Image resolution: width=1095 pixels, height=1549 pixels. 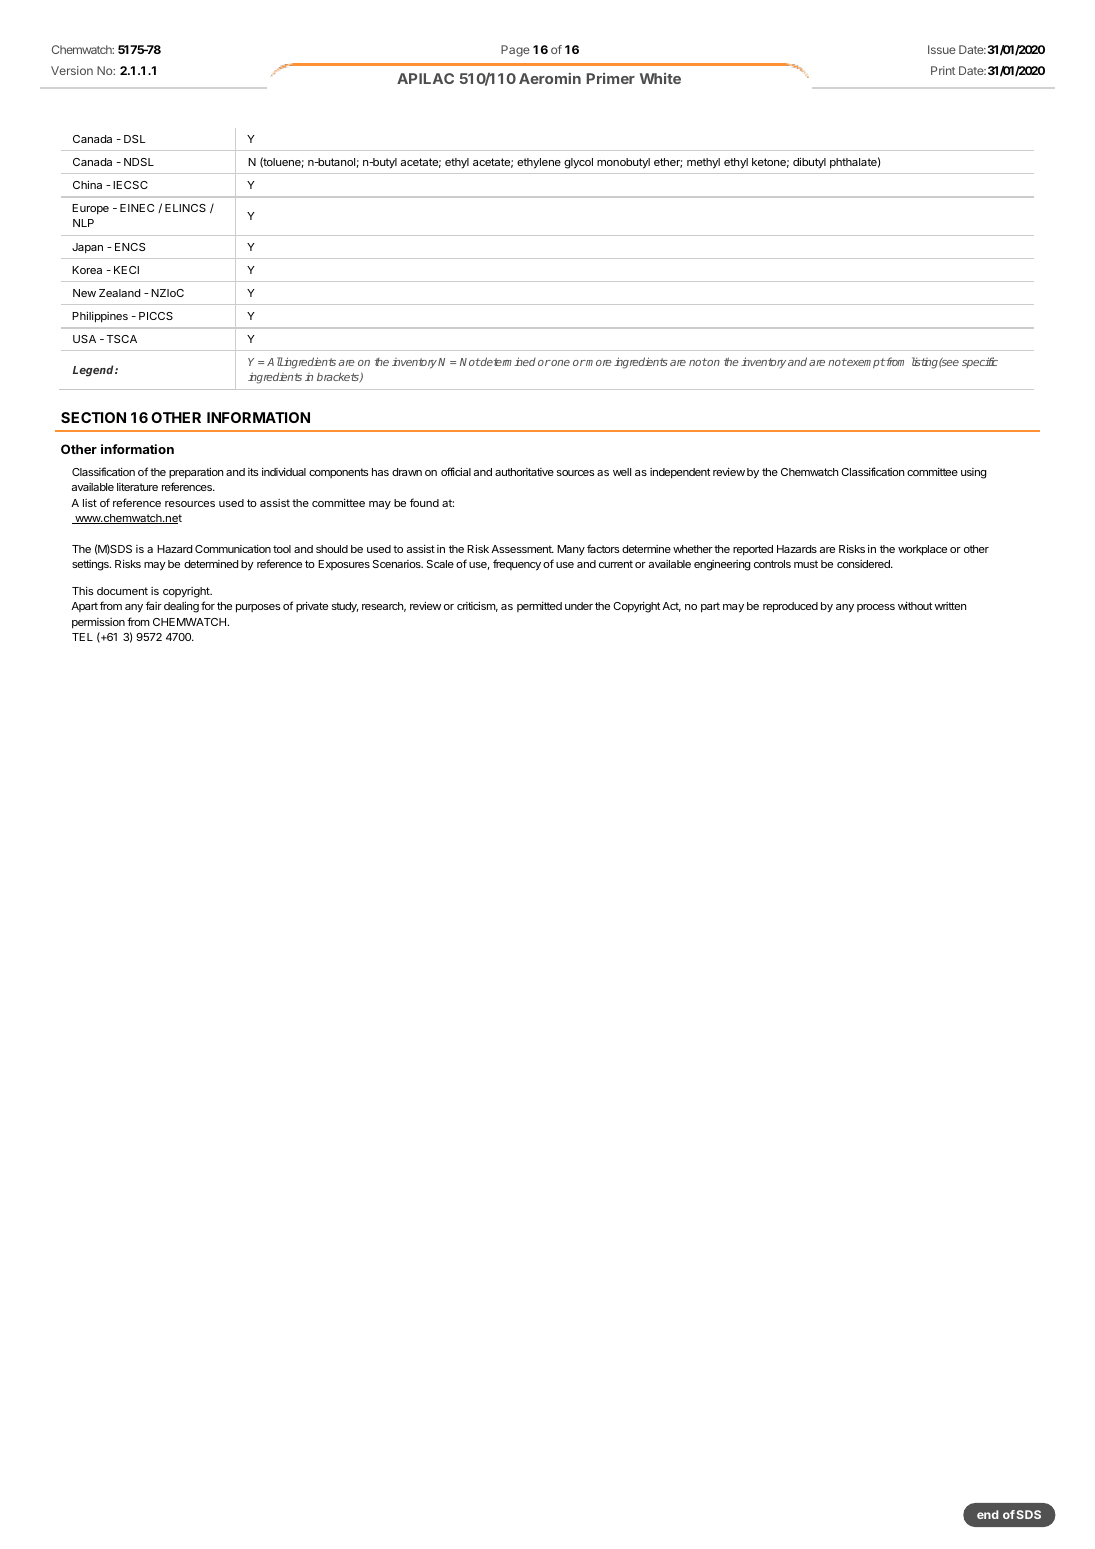 I want to click on SECTION, so click(x=93, y=417).
